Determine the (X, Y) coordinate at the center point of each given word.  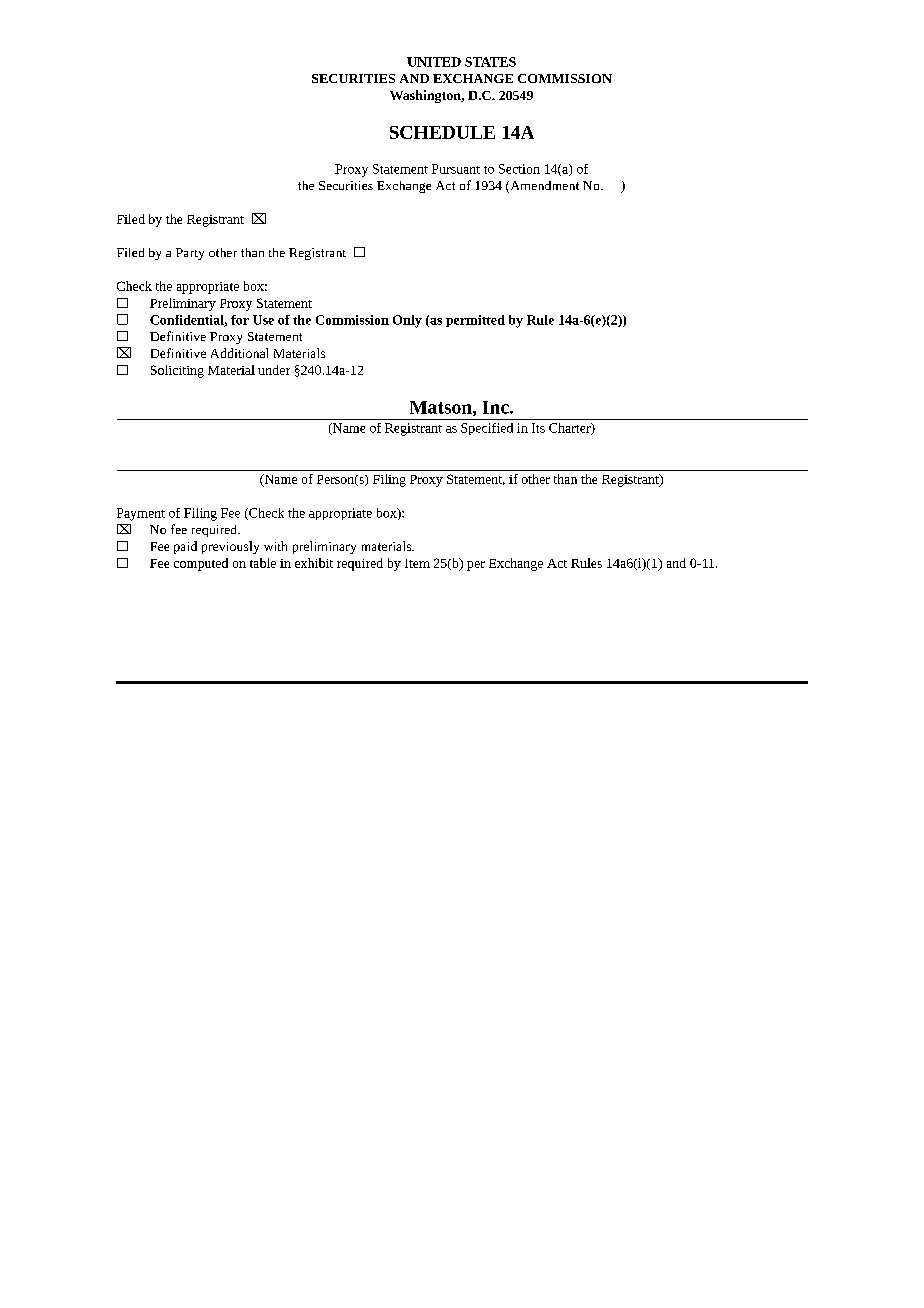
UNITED (434, 62)
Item (417, 563)
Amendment (543, 187)
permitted (475, 321)
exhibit (314, 563)
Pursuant (456, 169)
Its (538, 428)
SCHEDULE (442, 132)
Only (407, 321)
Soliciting (177, 371)
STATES (490, 62)
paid (185, 547)
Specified (487, 429)
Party (190, 254)
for (240, 320)
